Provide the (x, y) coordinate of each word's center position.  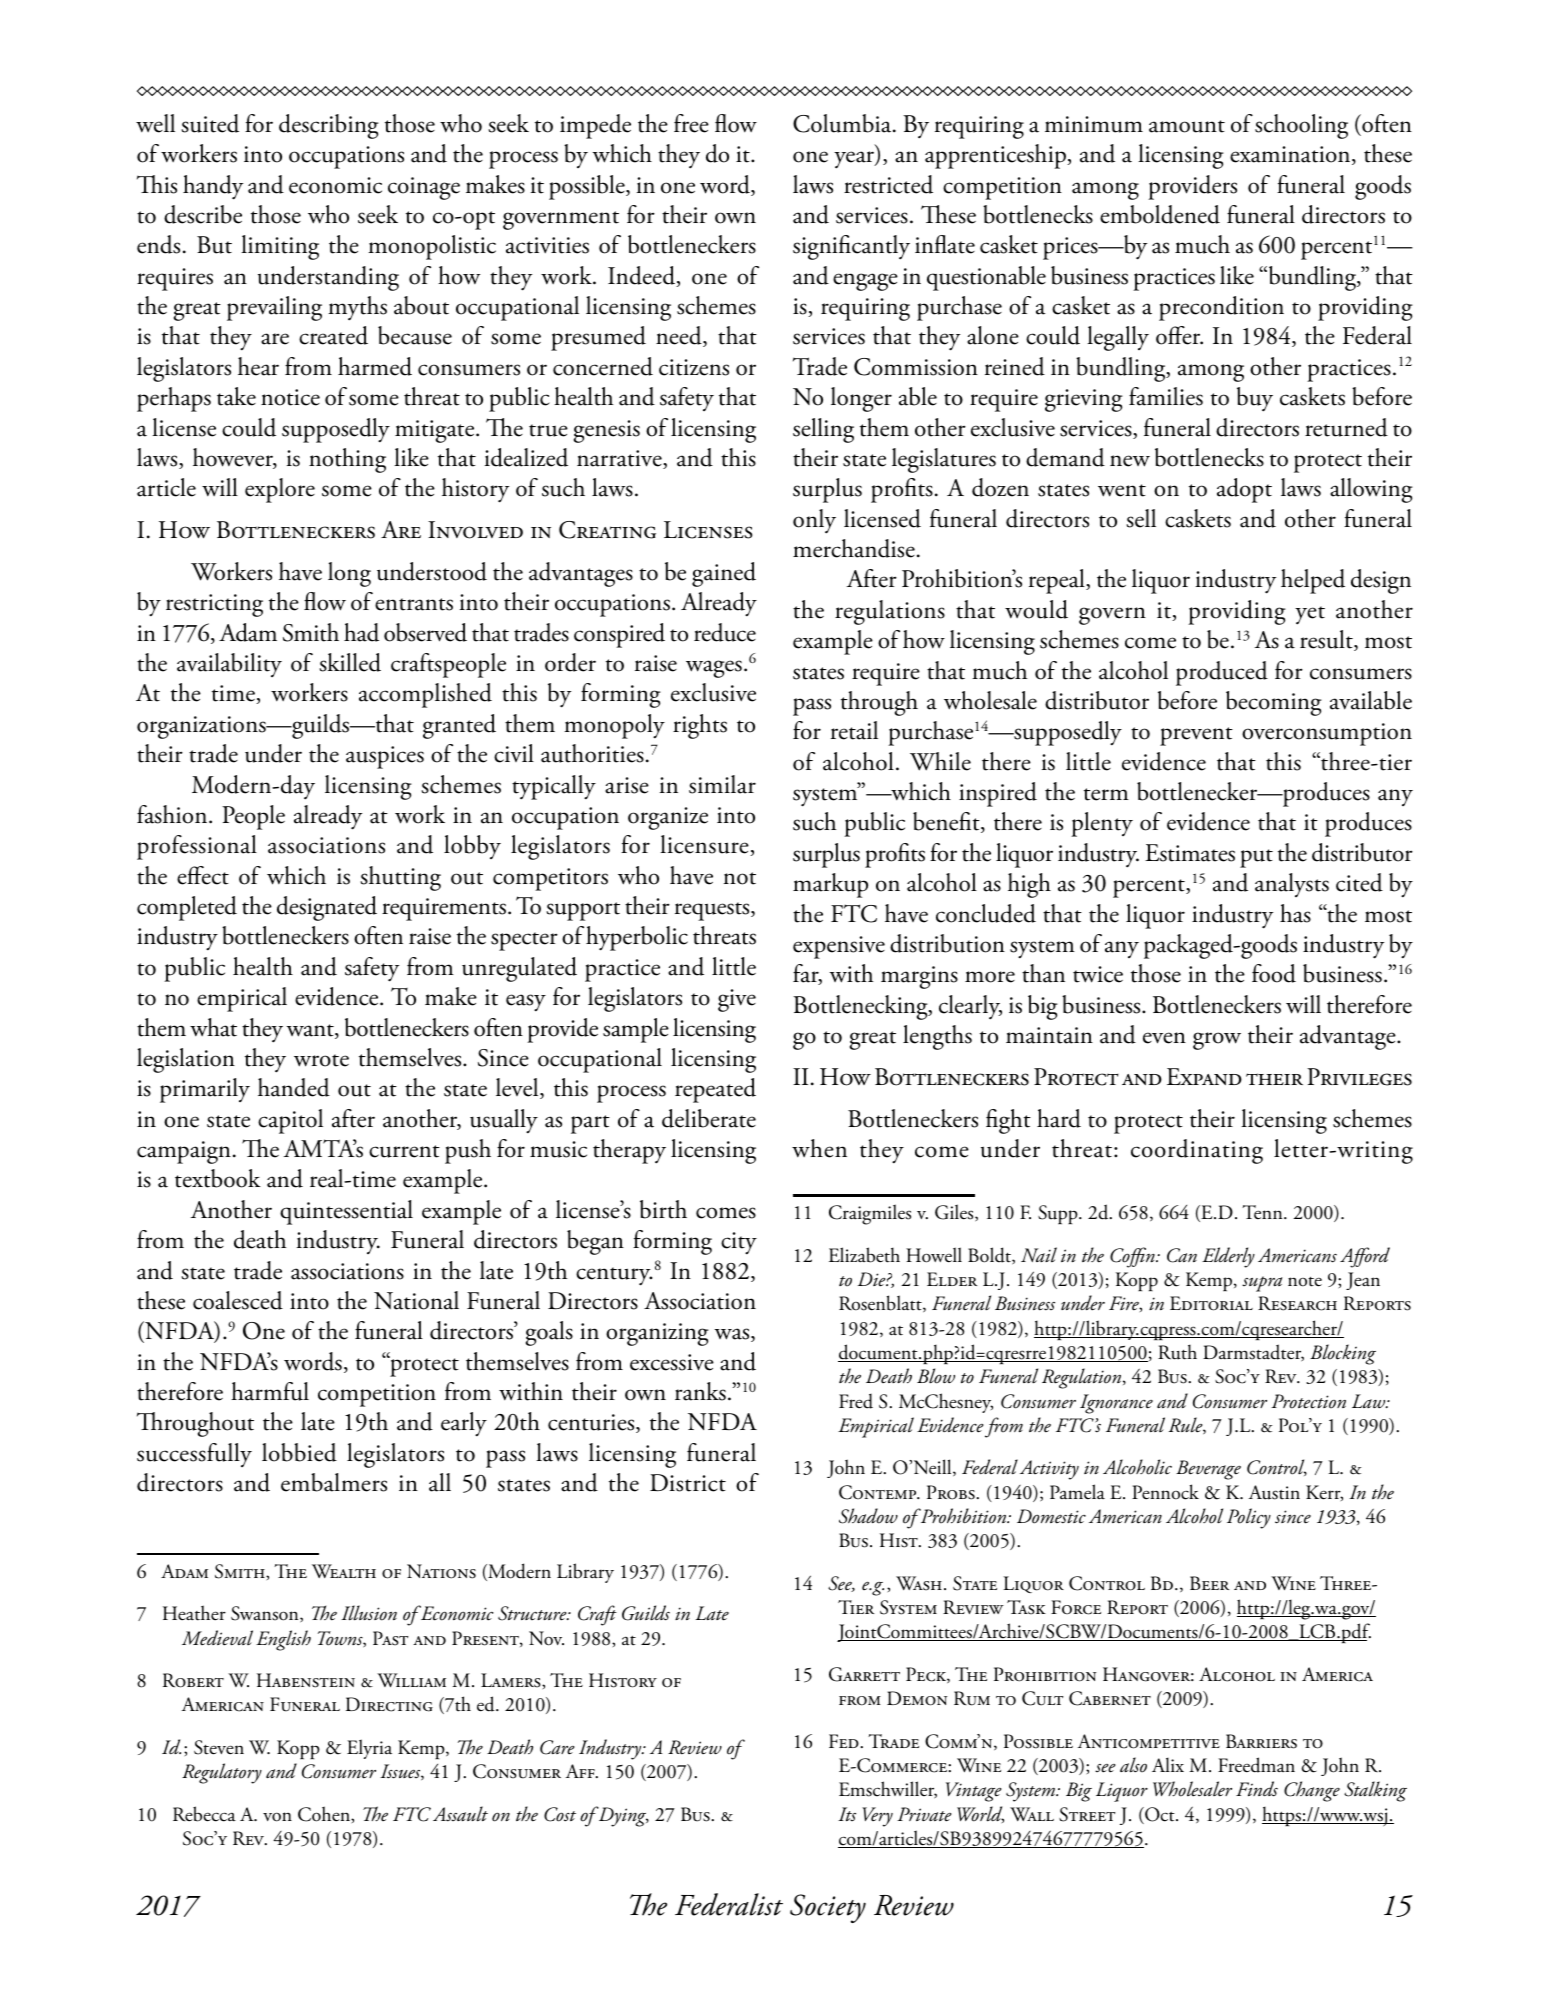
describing (329, 126)
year (855, 160)
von (277, 1817)
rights (700, 726)
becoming (1274, 703)
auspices (385, 757)
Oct (1160, 1815)
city (739, 1243)
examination (1291, 155)
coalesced (238, 1300)
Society (828, 1908)
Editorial (1211, 1303)
